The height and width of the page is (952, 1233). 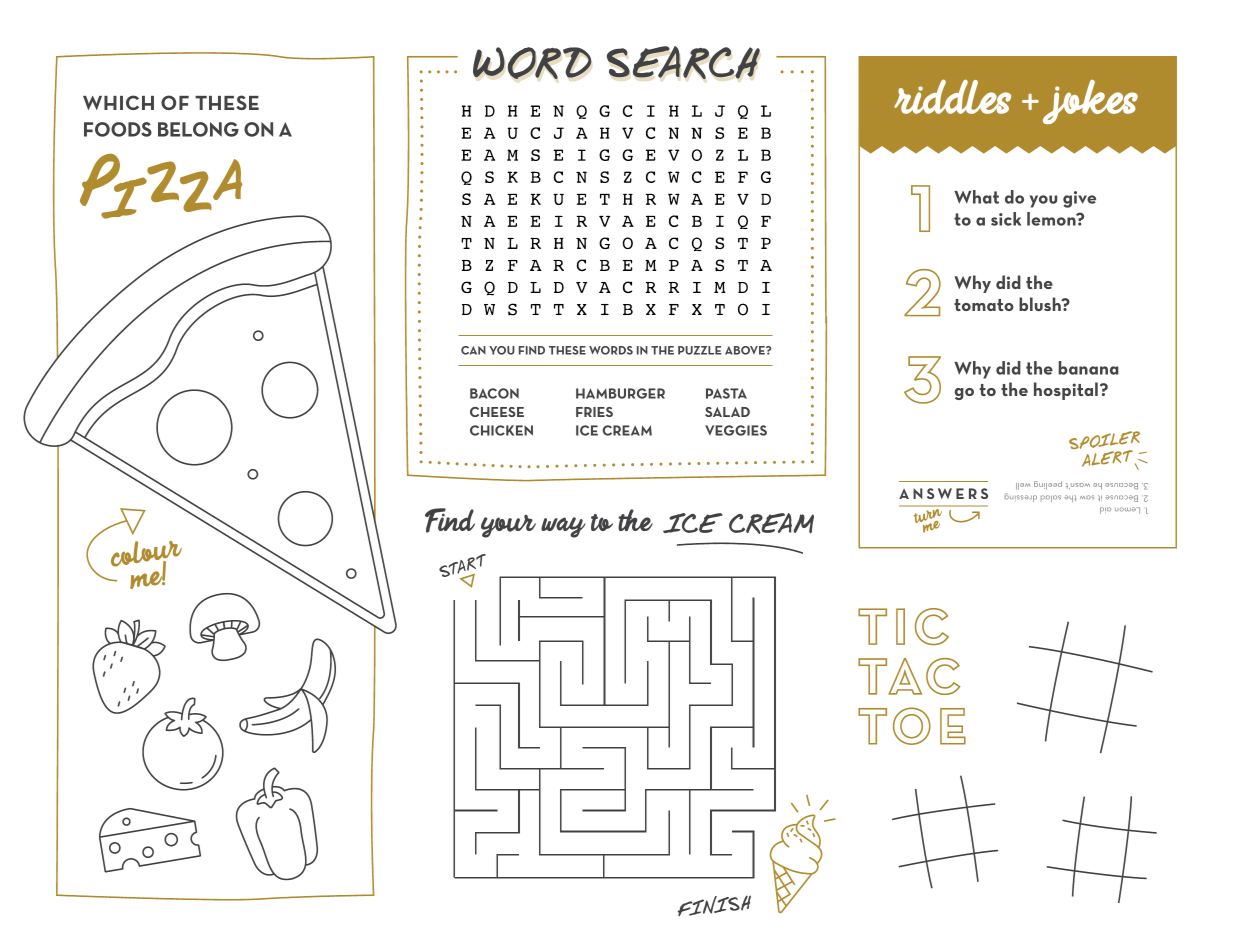 I want to click on ICE, so click(x=587, y=430).
